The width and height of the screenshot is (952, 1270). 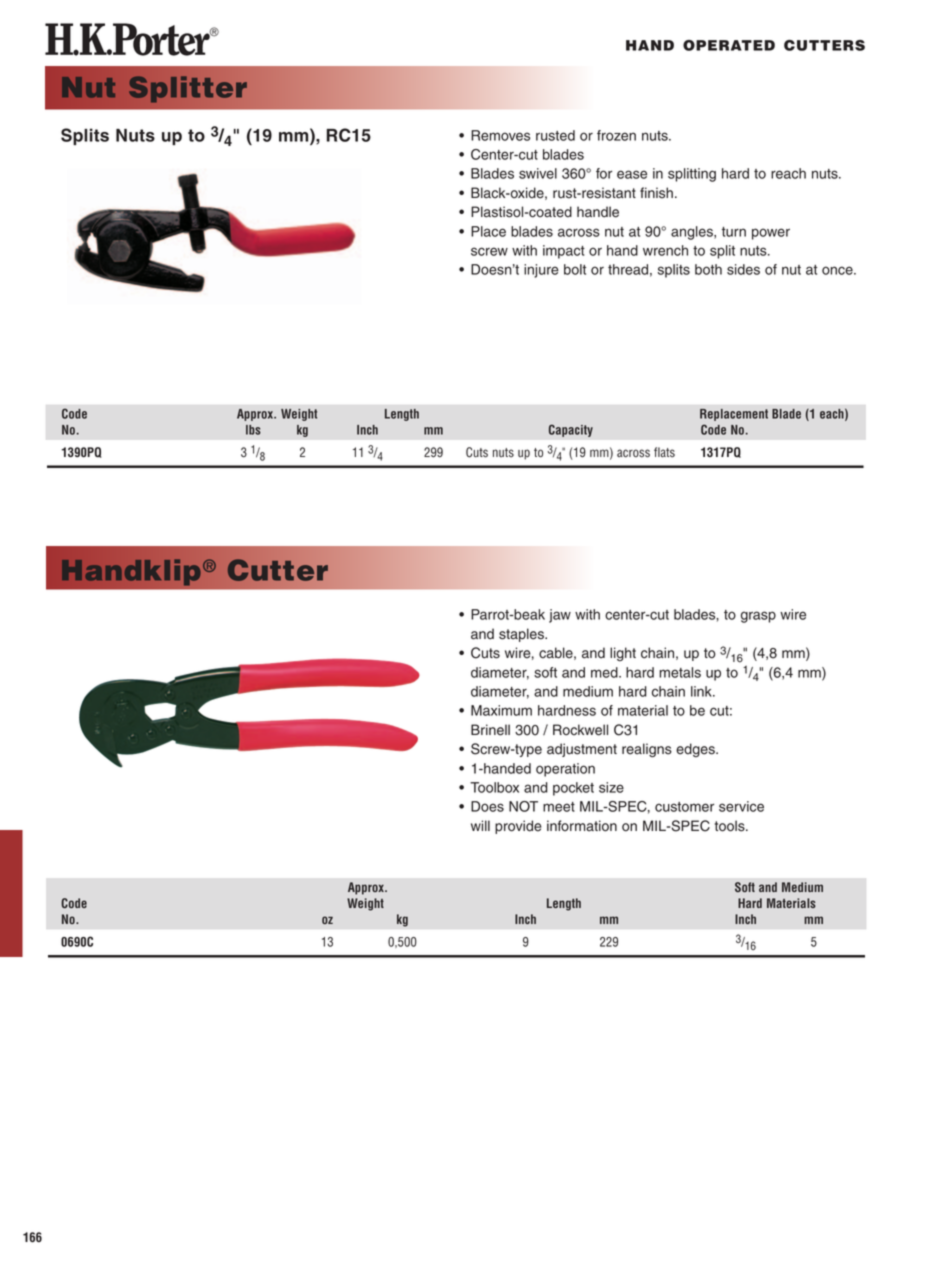 What do you see at coordinates (684, 807) in the screenshot?
I see `customer` at bounding box center [684, 807].
